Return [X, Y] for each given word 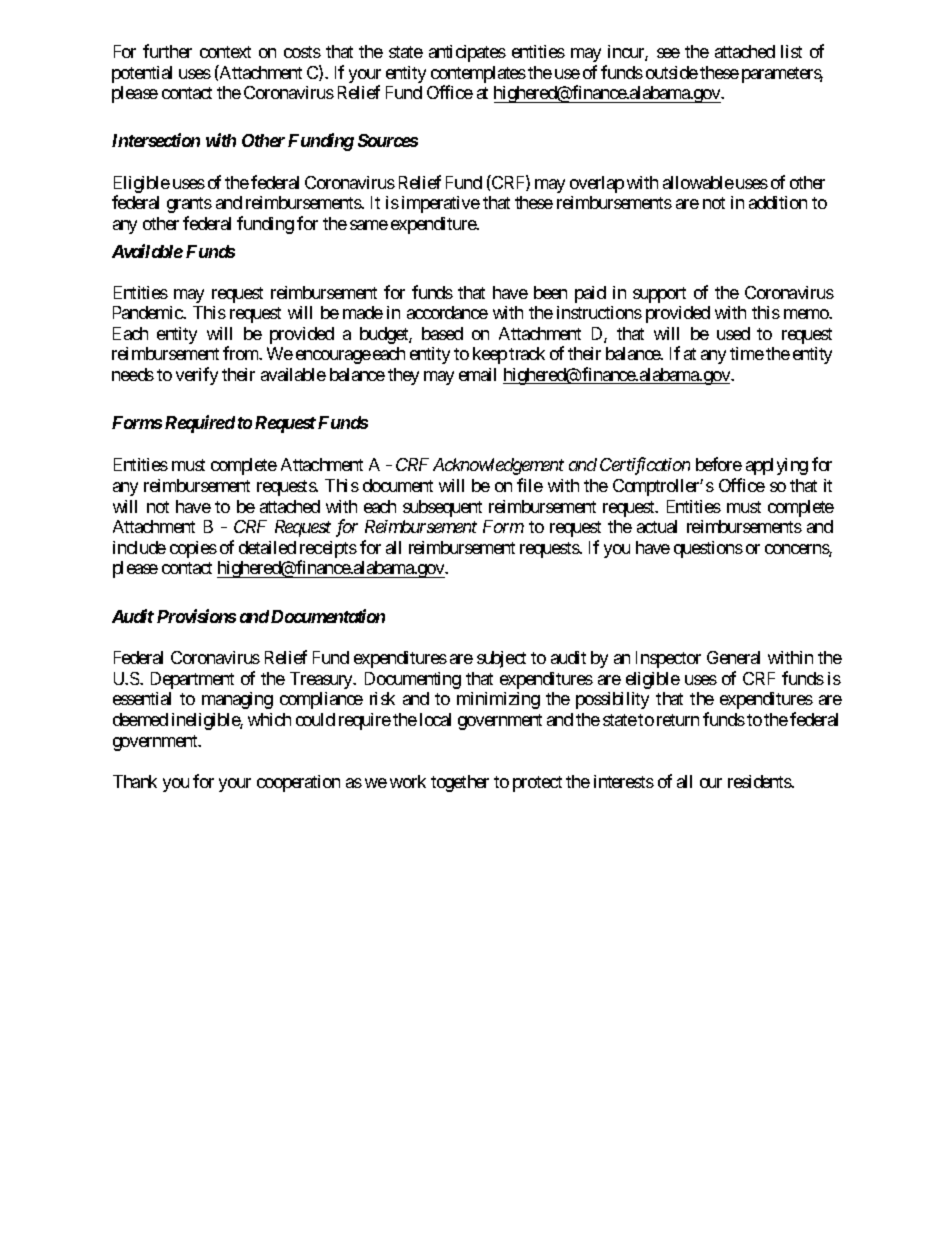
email [477, 374]
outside [672, 72]
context [225, 52]
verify [197, 376]
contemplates [478, 76]
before [719, 464]
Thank [135, 781]
